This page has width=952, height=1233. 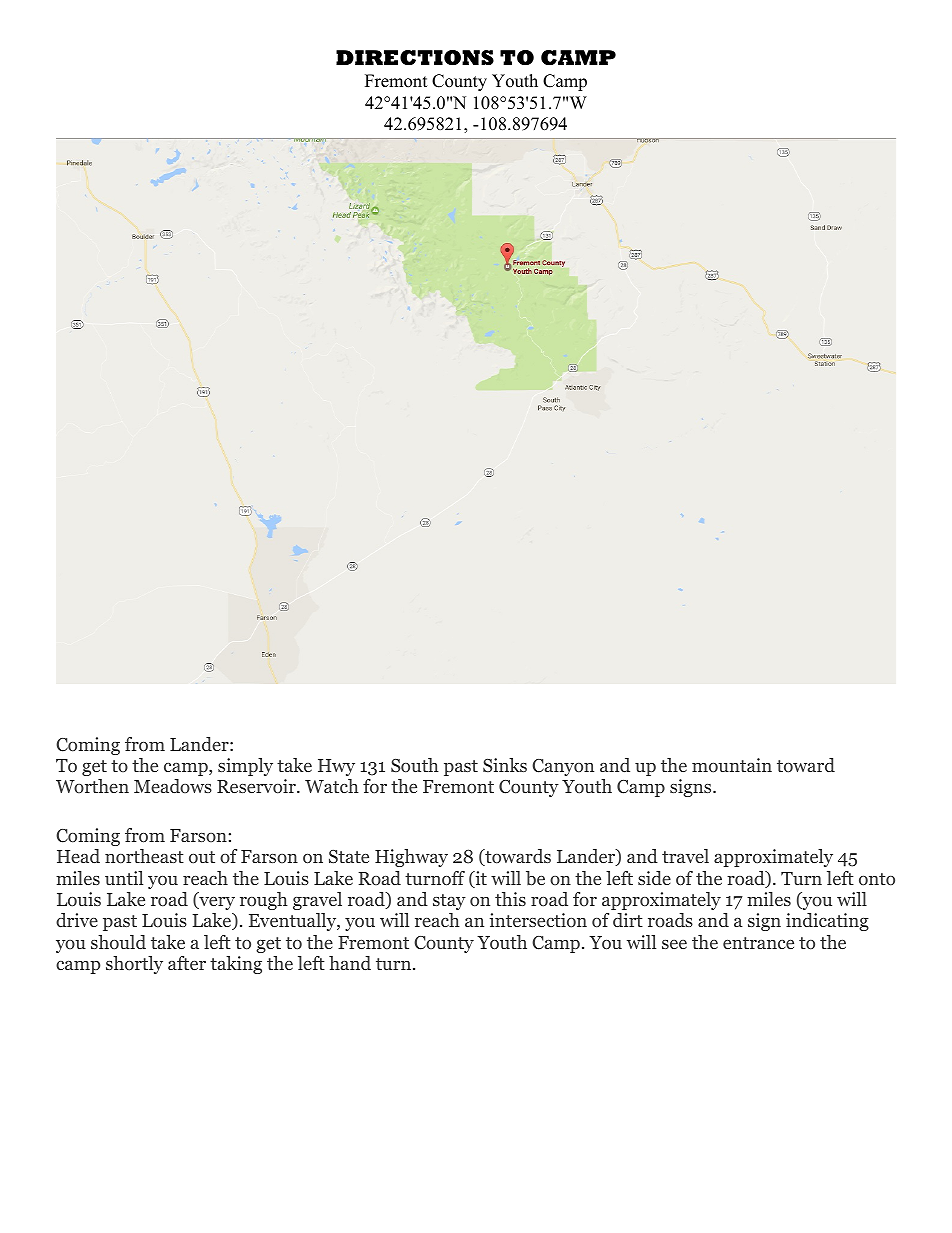 What do you see at coordinates (245, 767) in the page?
I see `simply` at bounding box center [245, 767].
